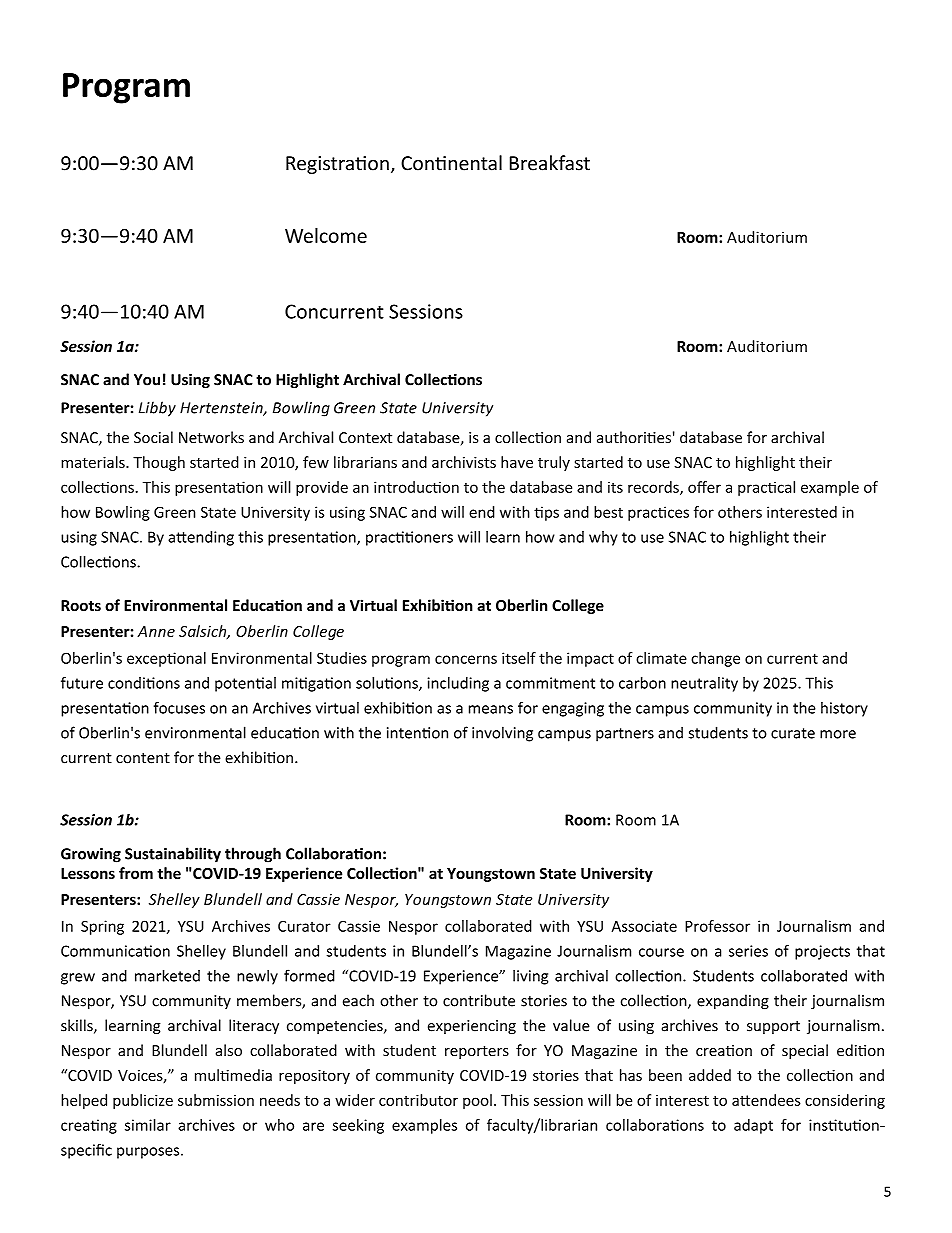 The height and width of the screenshot is (1233, 952). Describe the element at coordinates (477, 1101) in the screenshot. I see `pool` at that location.
